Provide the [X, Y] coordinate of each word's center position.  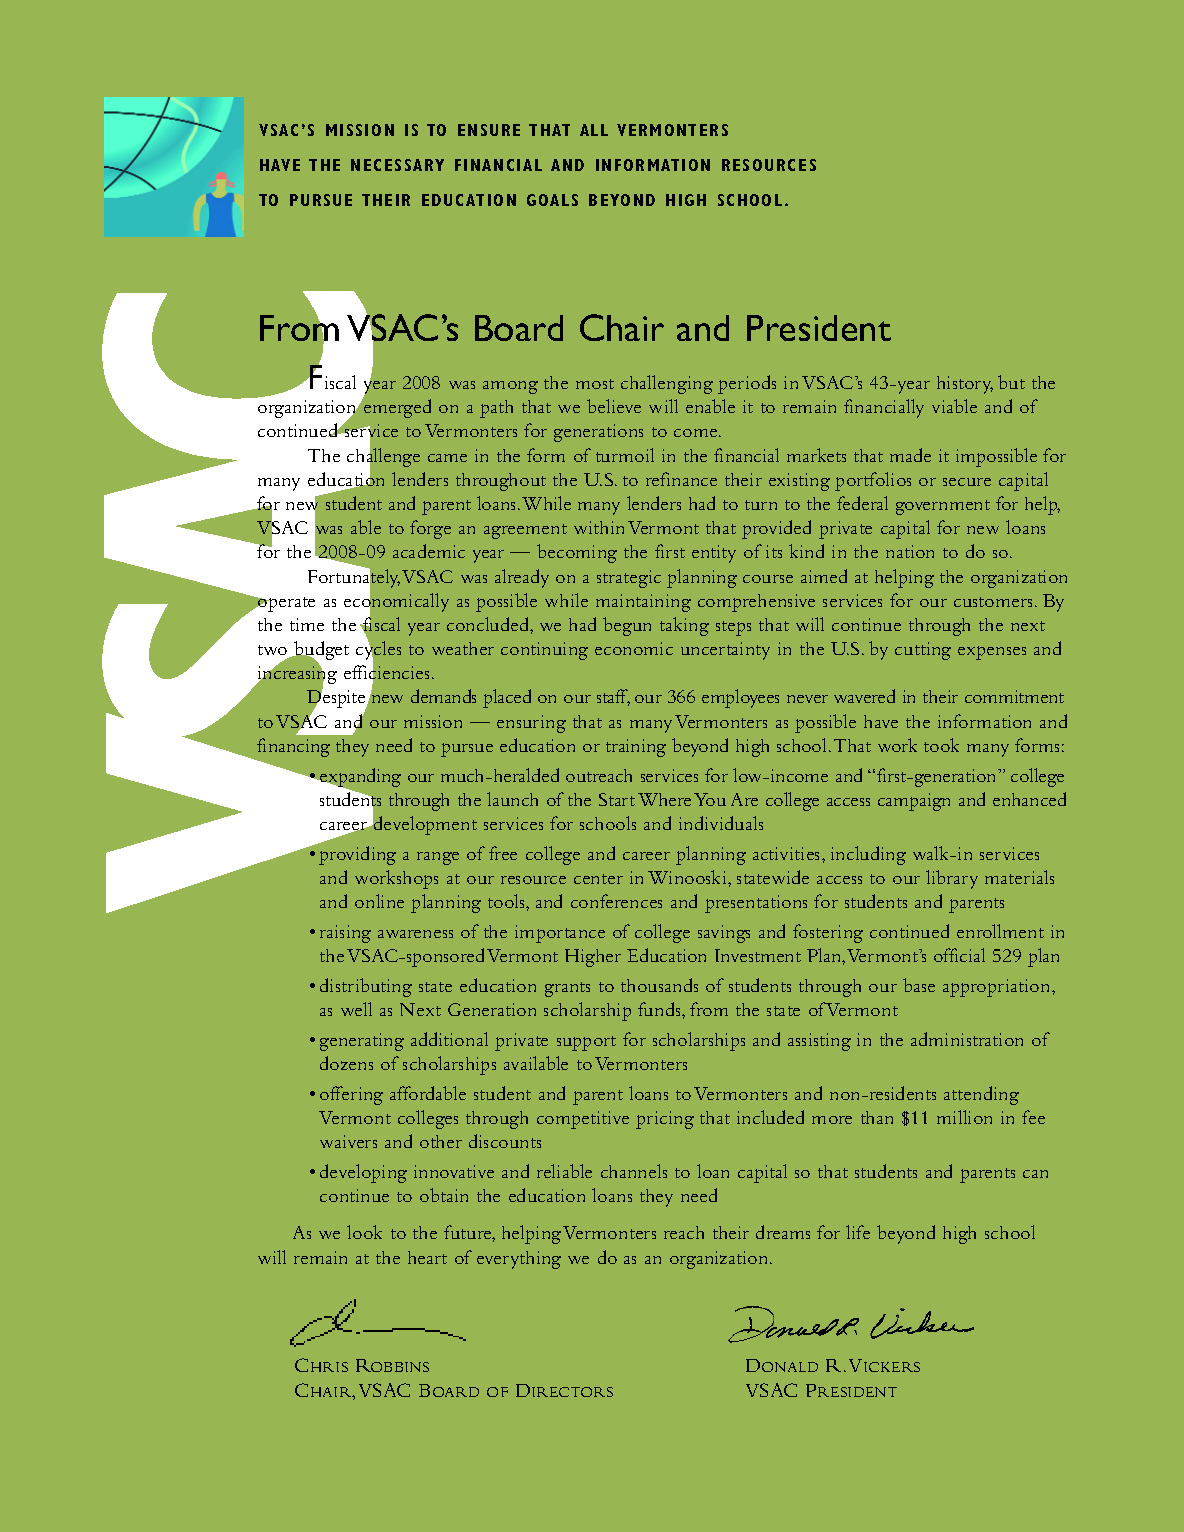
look [364, 1232]
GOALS [552, 200]
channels [634, 1171]
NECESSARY [397, 165]
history [965, 385]
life [858, 1232]
